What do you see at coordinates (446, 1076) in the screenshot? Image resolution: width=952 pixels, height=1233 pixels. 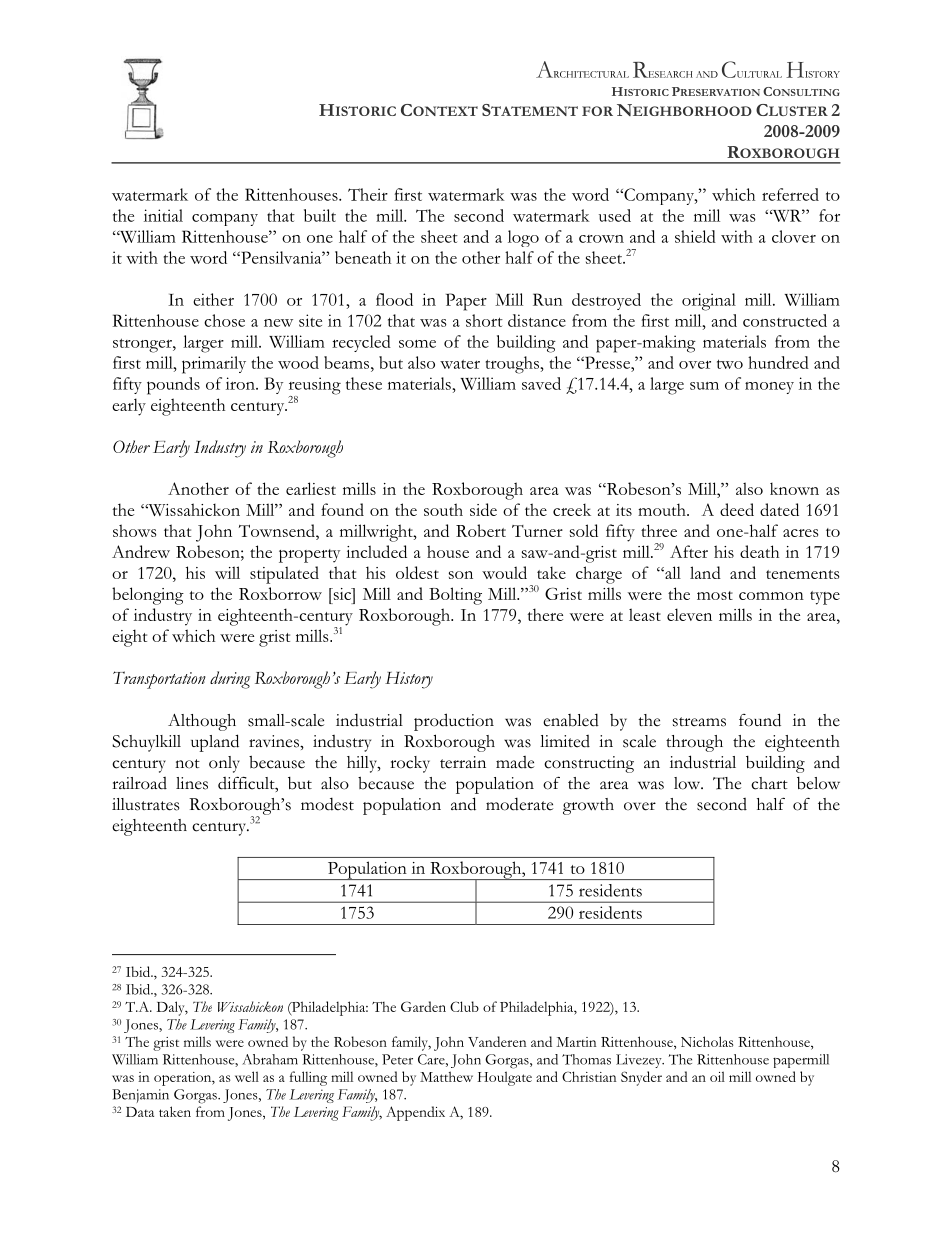 I see `Matthew` at bounding box center [446, 1076].
